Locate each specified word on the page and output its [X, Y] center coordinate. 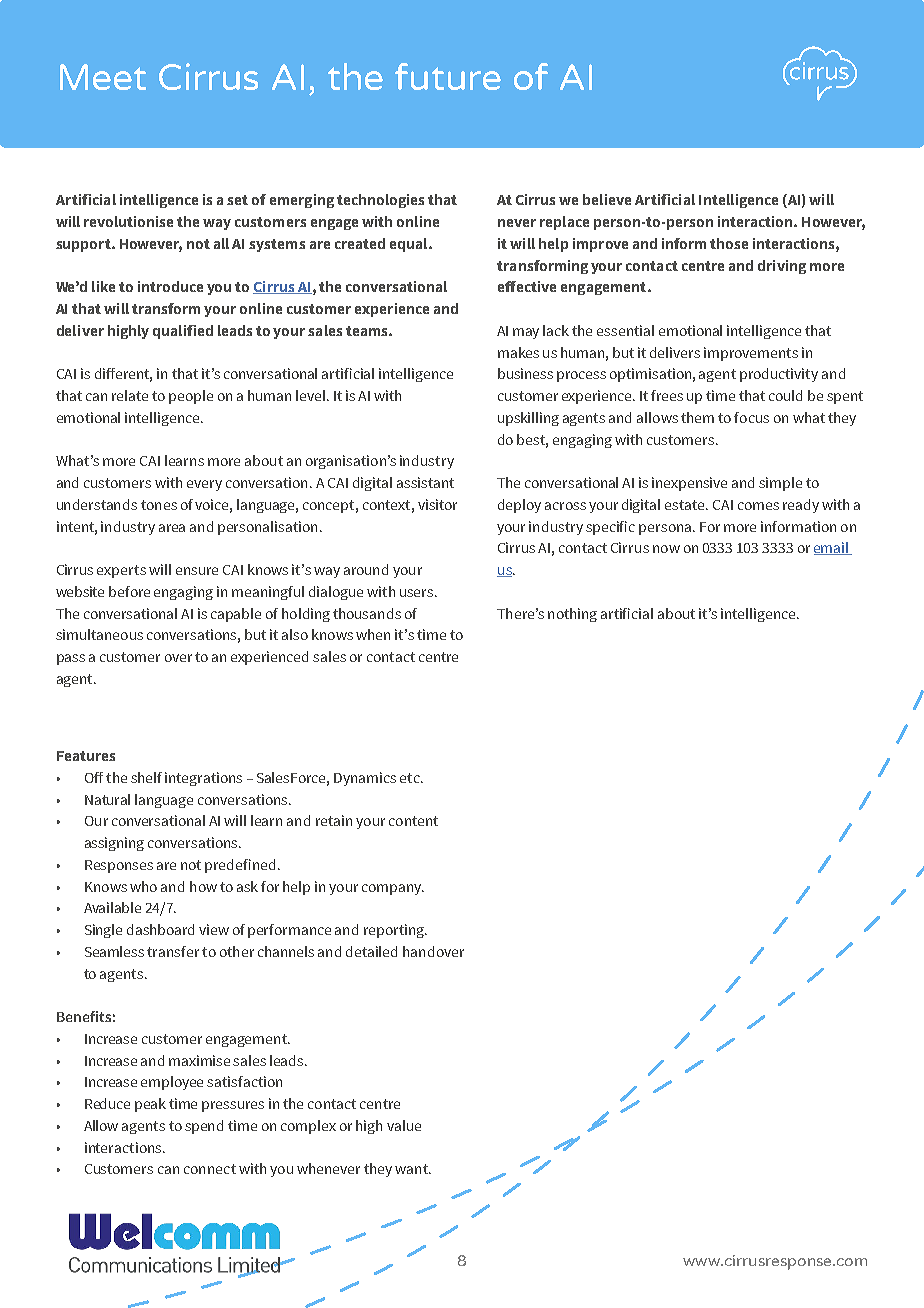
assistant [425, 482]
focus [751, 417]
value [404, 1125]
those [729, 243]
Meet [103, 77]
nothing [572, 615]
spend [204, 1127]
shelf [146, 777]
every [204, 485]
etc [411, 778]
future [448, 76]
